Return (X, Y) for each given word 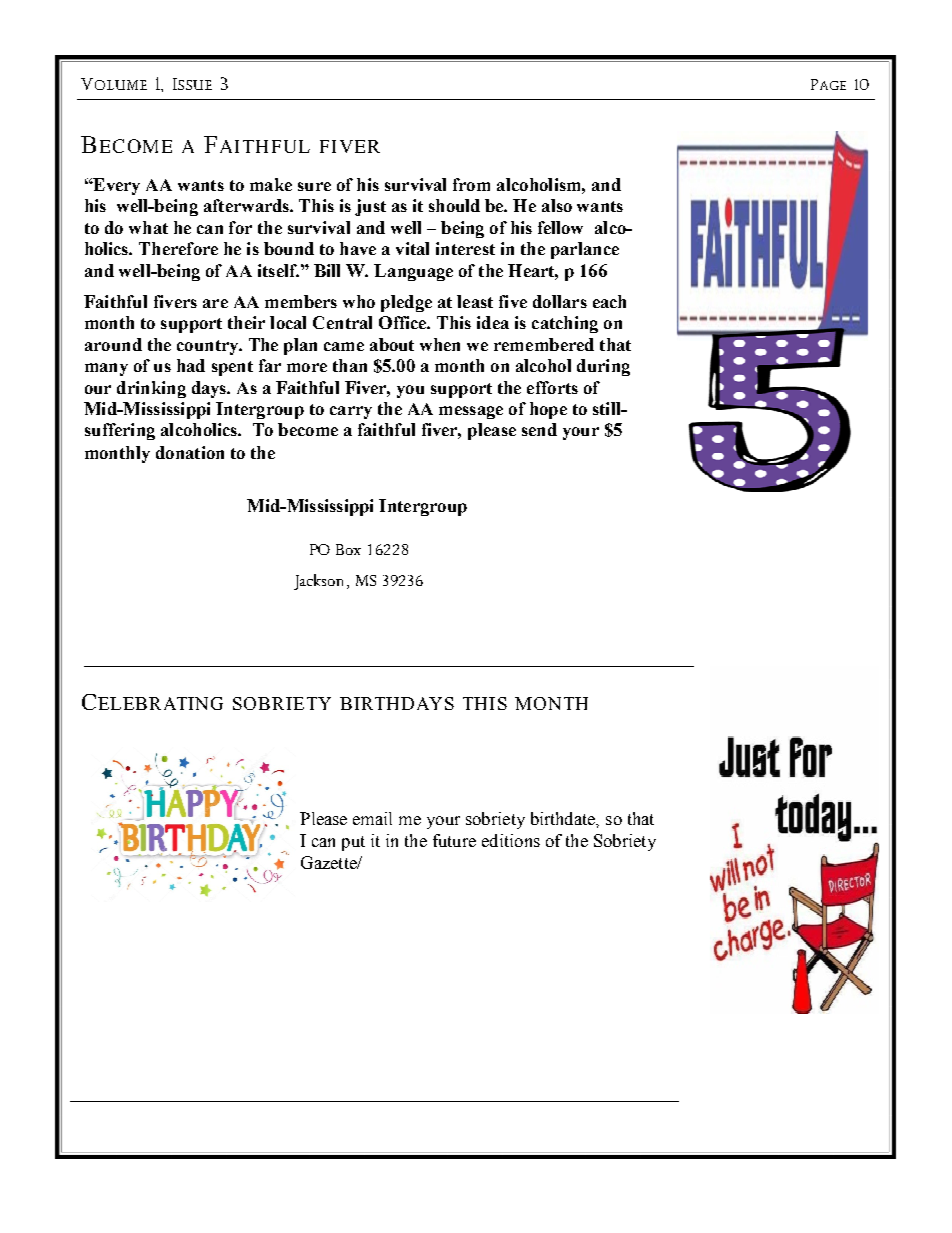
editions (511, 840)
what (148, 227)
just (370, 207)
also (557, 205)
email (372, 818)
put (353, 843)
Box (348, 549)
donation (190, 452)
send (539, 429)
